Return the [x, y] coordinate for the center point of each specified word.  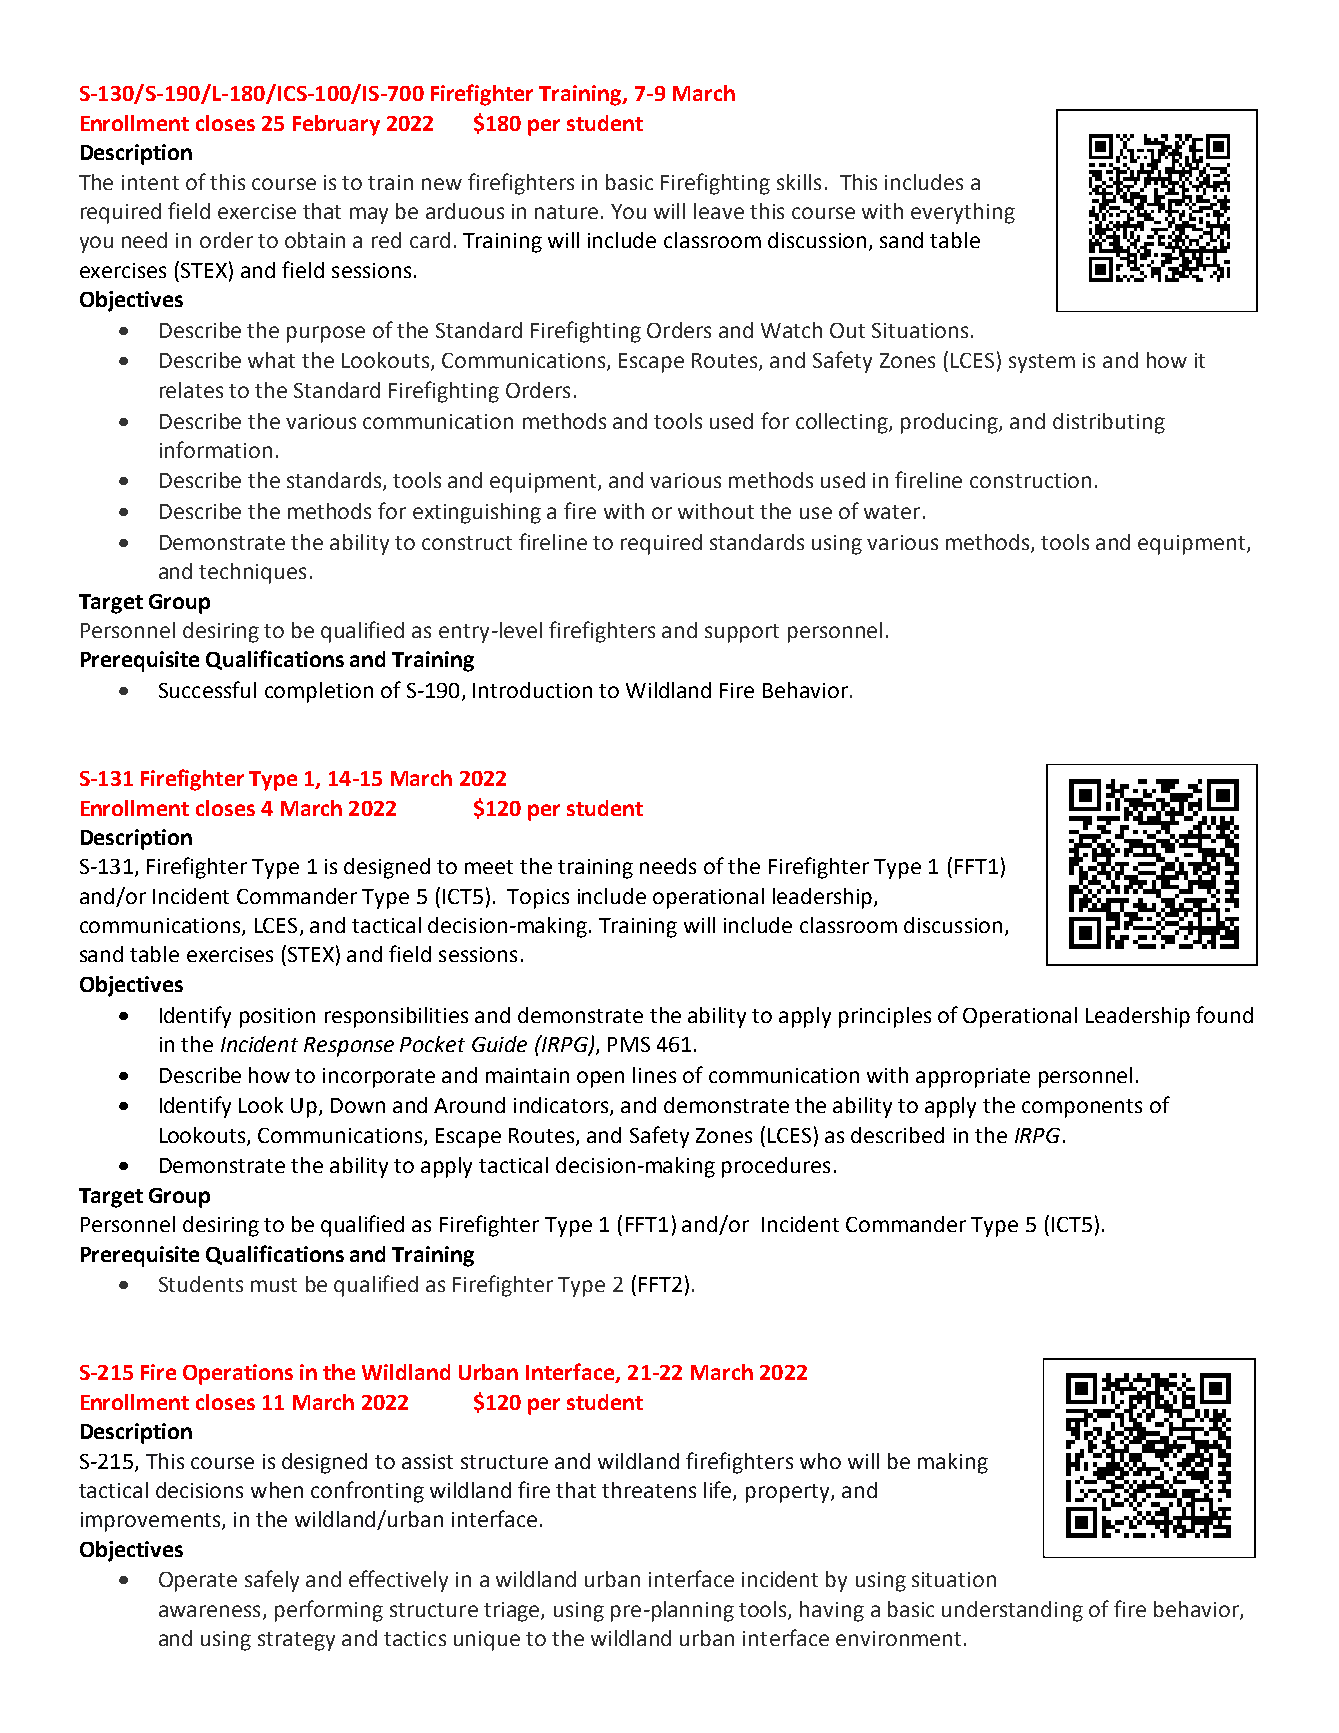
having [832, 1611]
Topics [538, 899]
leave [719, 211]
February [336, 125]
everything [963, 213]
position [277, 1018]
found [1224, 1014]
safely [272, 1581]
